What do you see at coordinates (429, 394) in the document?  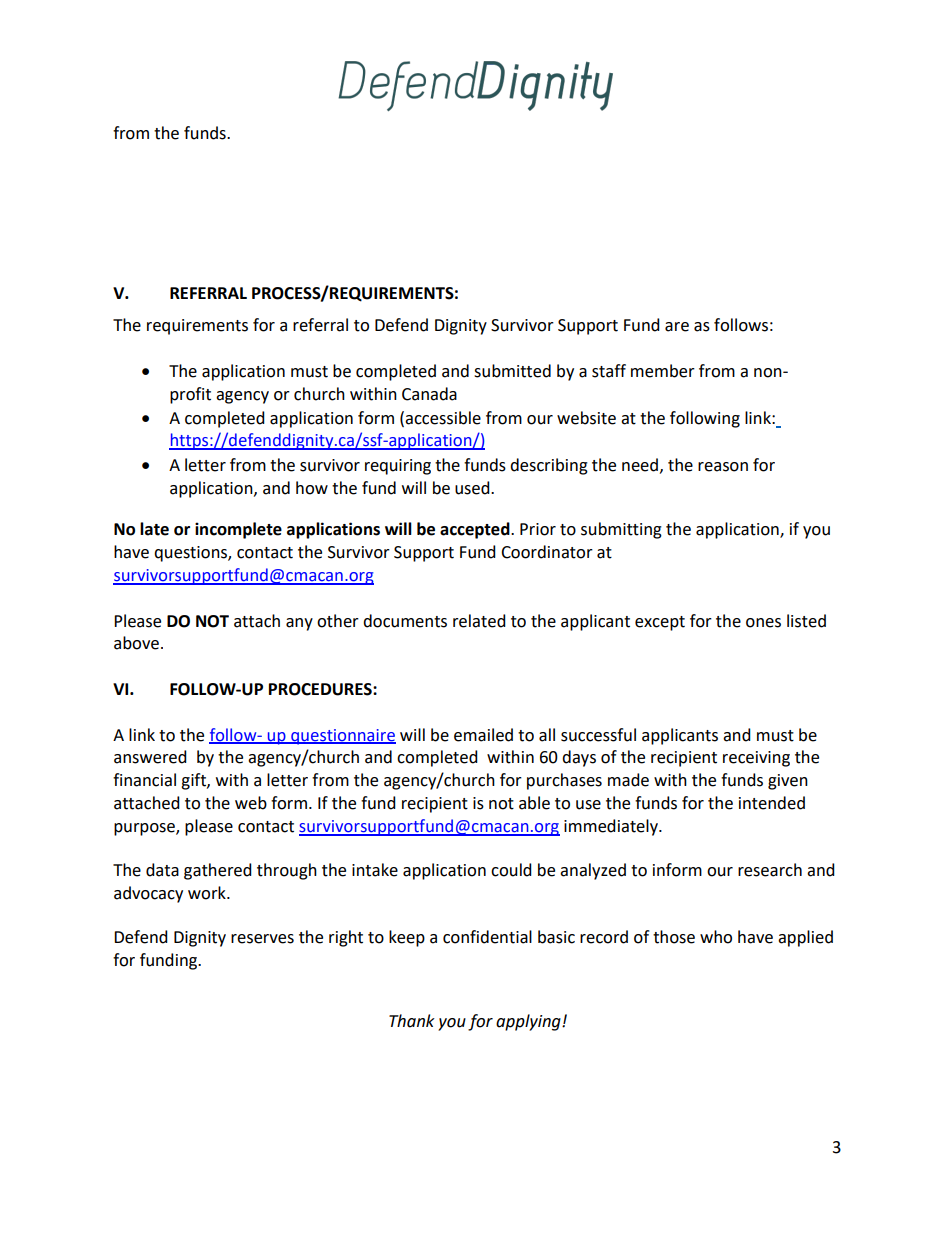 I see `Canada` at bounding box center [429, 394].
